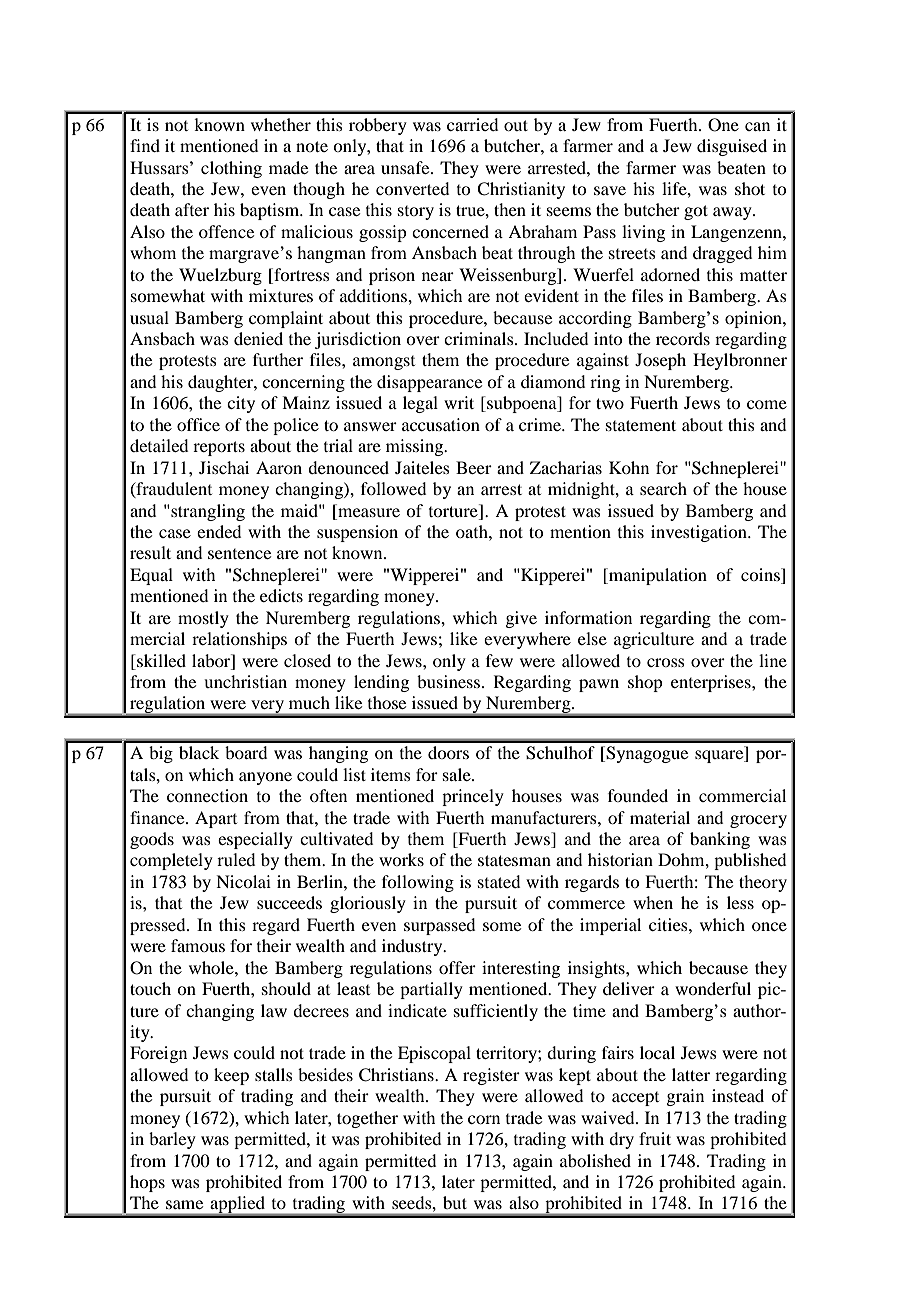 This document has width=924, height=1308. What do you see at coordinates (184, 1204) in the document?
I see `same` at bounding box center [184, 1204].
